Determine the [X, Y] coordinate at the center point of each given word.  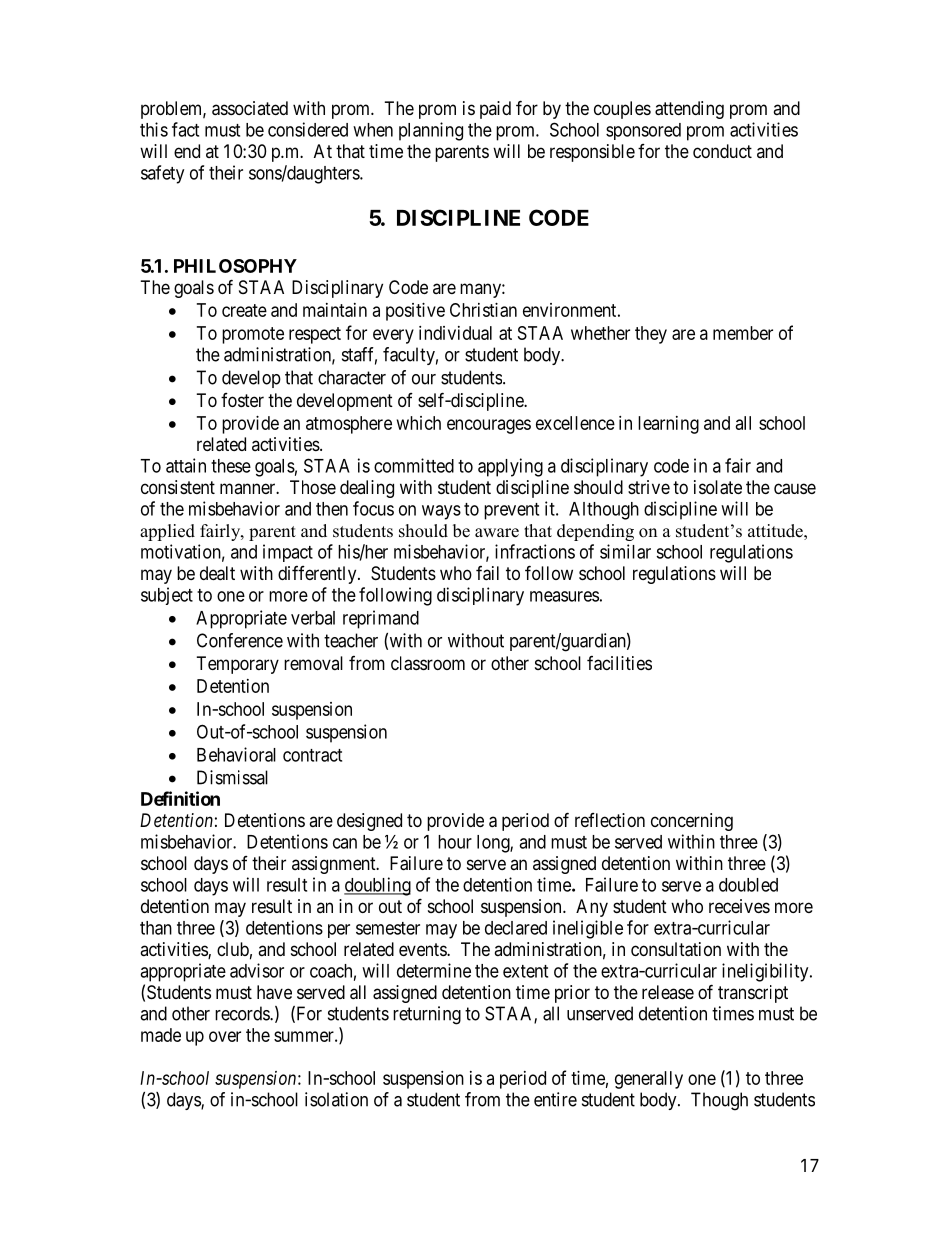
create [244, 310]
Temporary [238, 665]
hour [455, 842]
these [231, 466]
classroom [428, 663]
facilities [619, 663]
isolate [718, 487]
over [225, 1036]
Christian [483, 310]
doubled [748, 885]
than [156, 928]
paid [495, 110]
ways [441, 512]
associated [250, 108]
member [743, 333]
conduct [722, 151]
